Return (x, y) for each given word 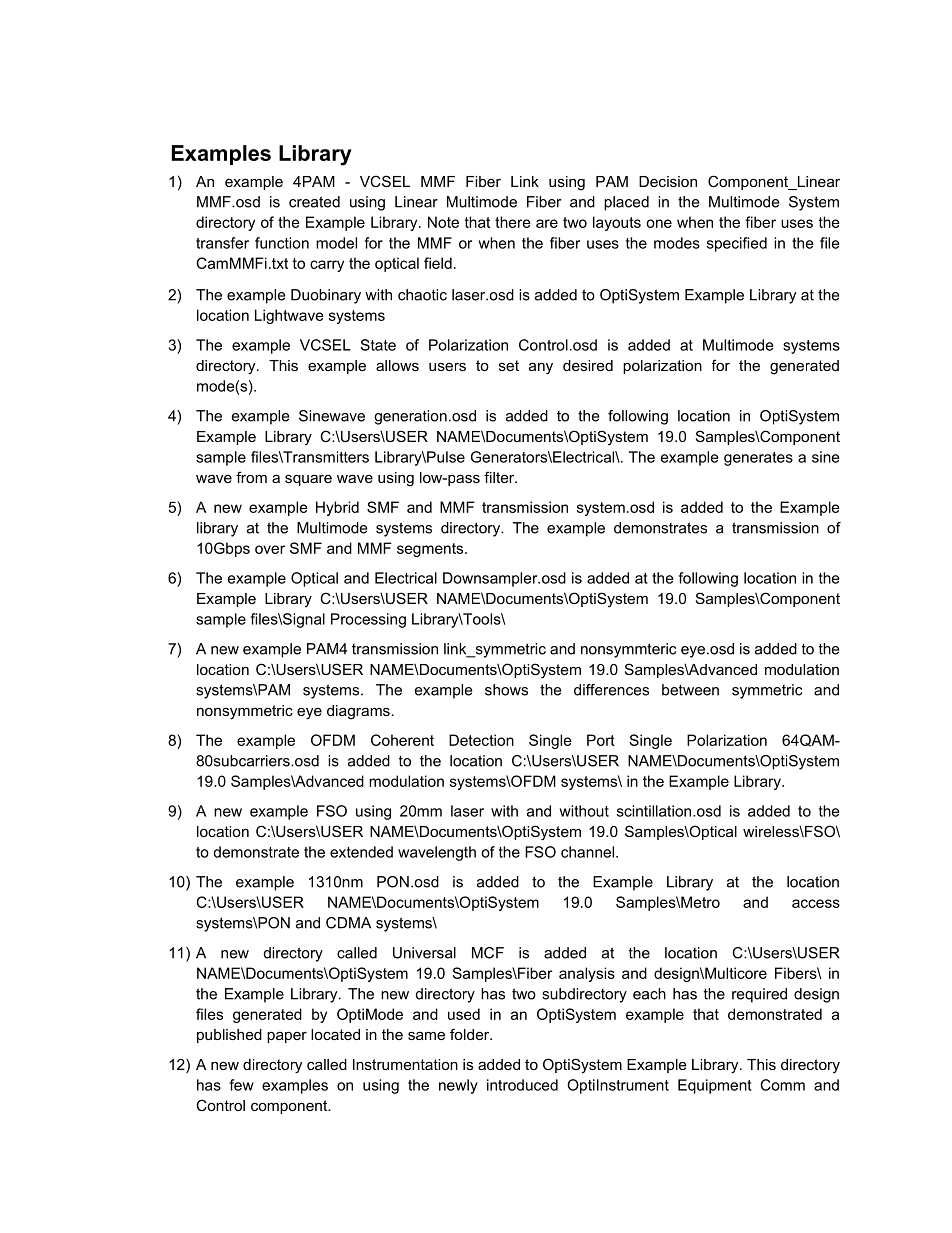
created (314, 202)
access (816, 903)
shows (506, 690)
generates (758, 459)
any (541, 368)
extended (361, 852)
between (690, 690)
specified (737, 244)
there (513, 222)
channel (587, 852)
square (308, 480)
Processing (368, 620)
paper (287, 1037)
